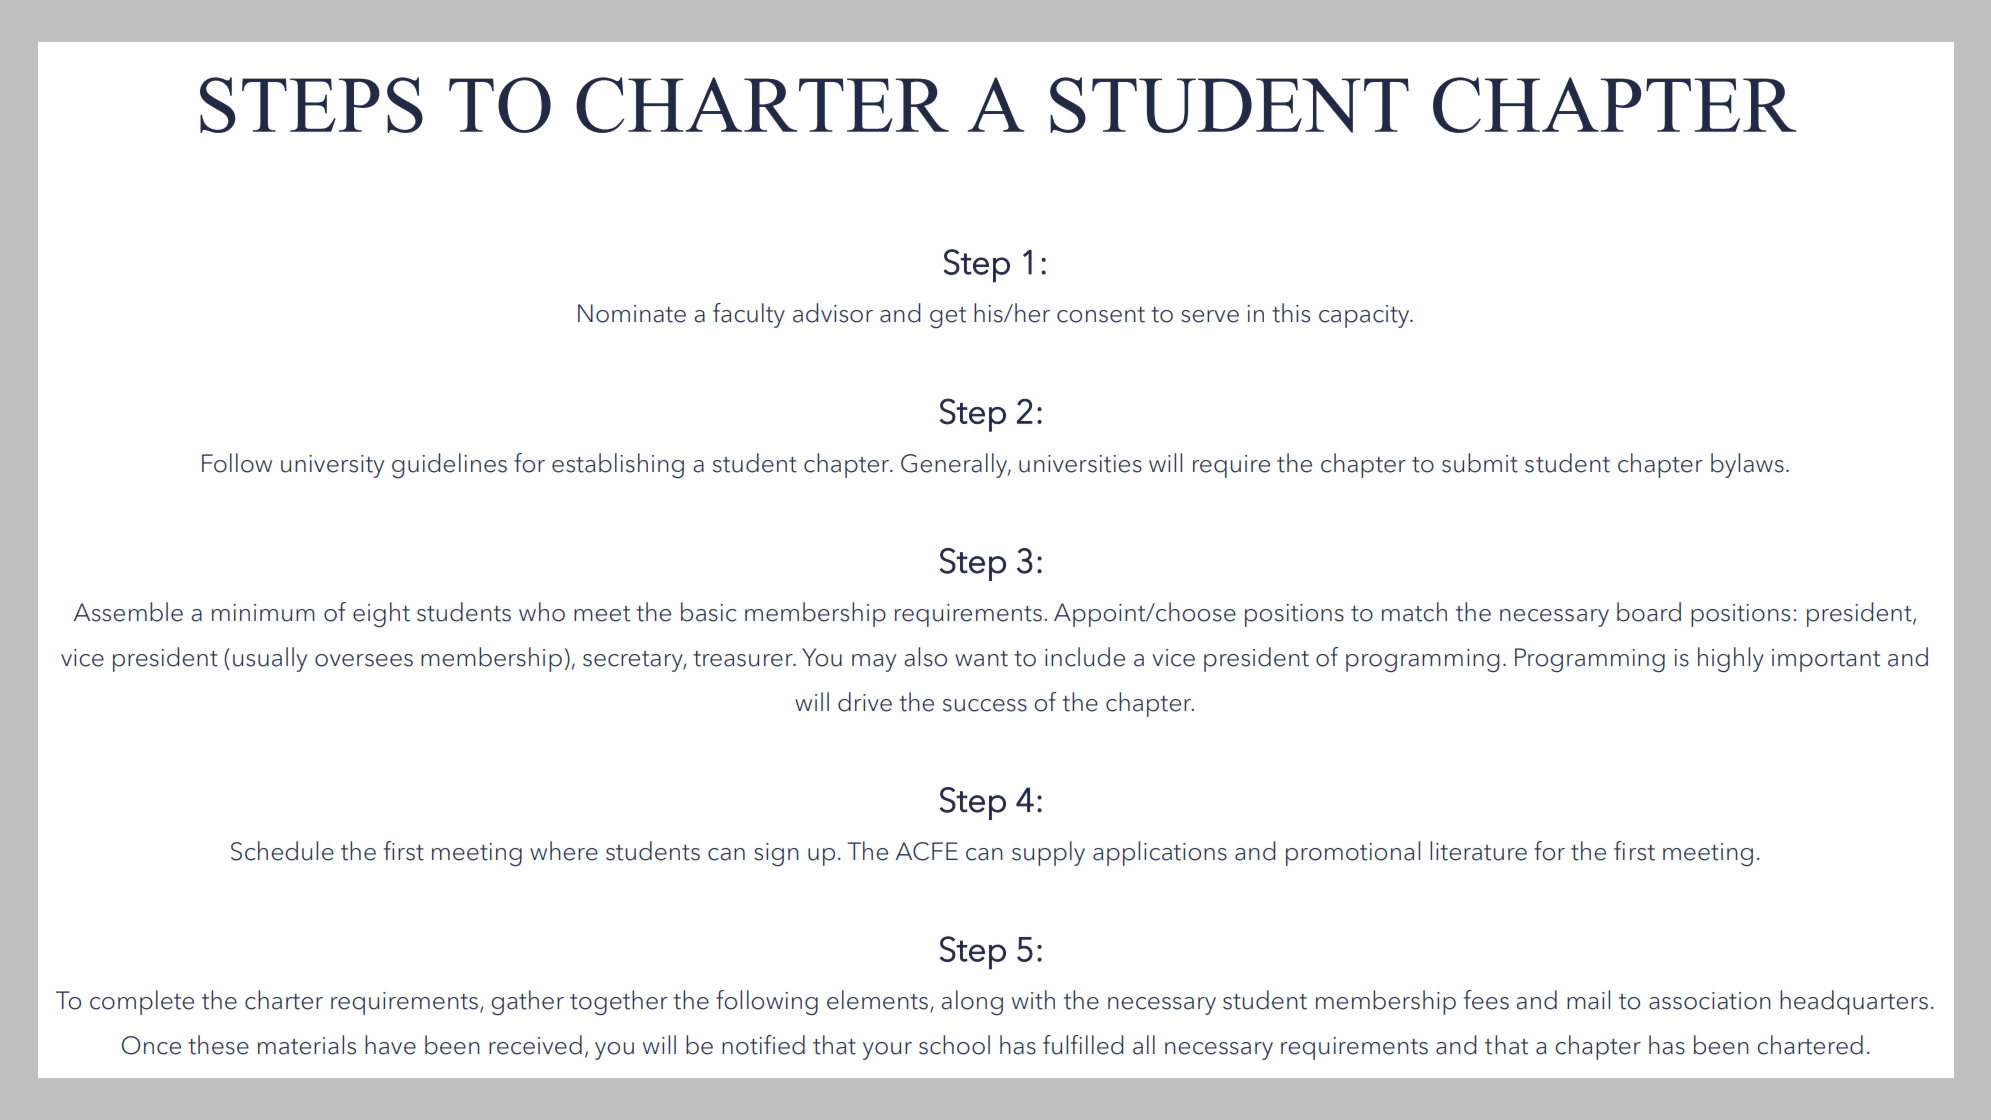 Image resolution: width=1991 pixels, height=1120 pixels. I want to click on consent, so click(1101, 315).
